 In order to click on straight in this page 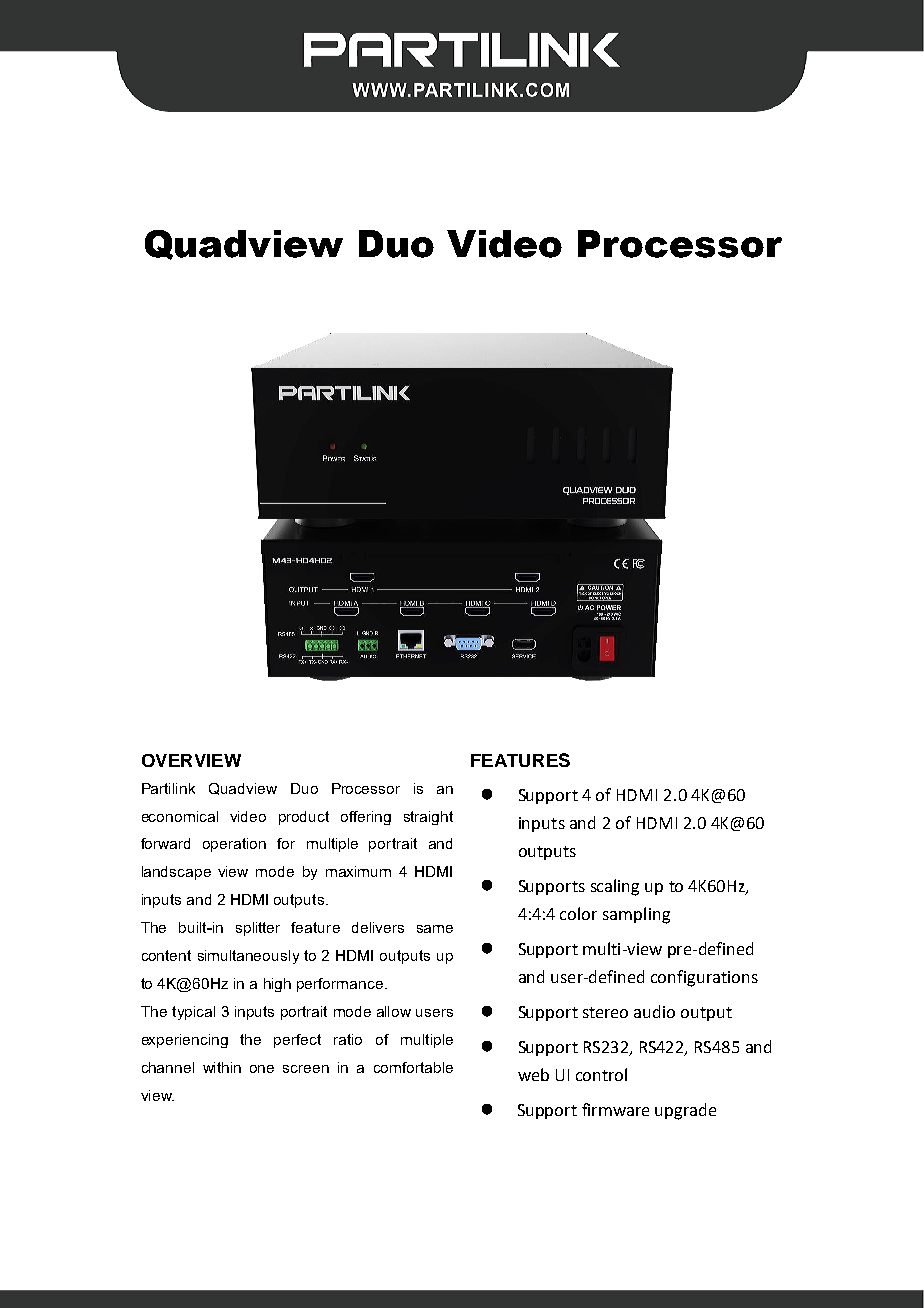, I will do `click(428, 818)`.
